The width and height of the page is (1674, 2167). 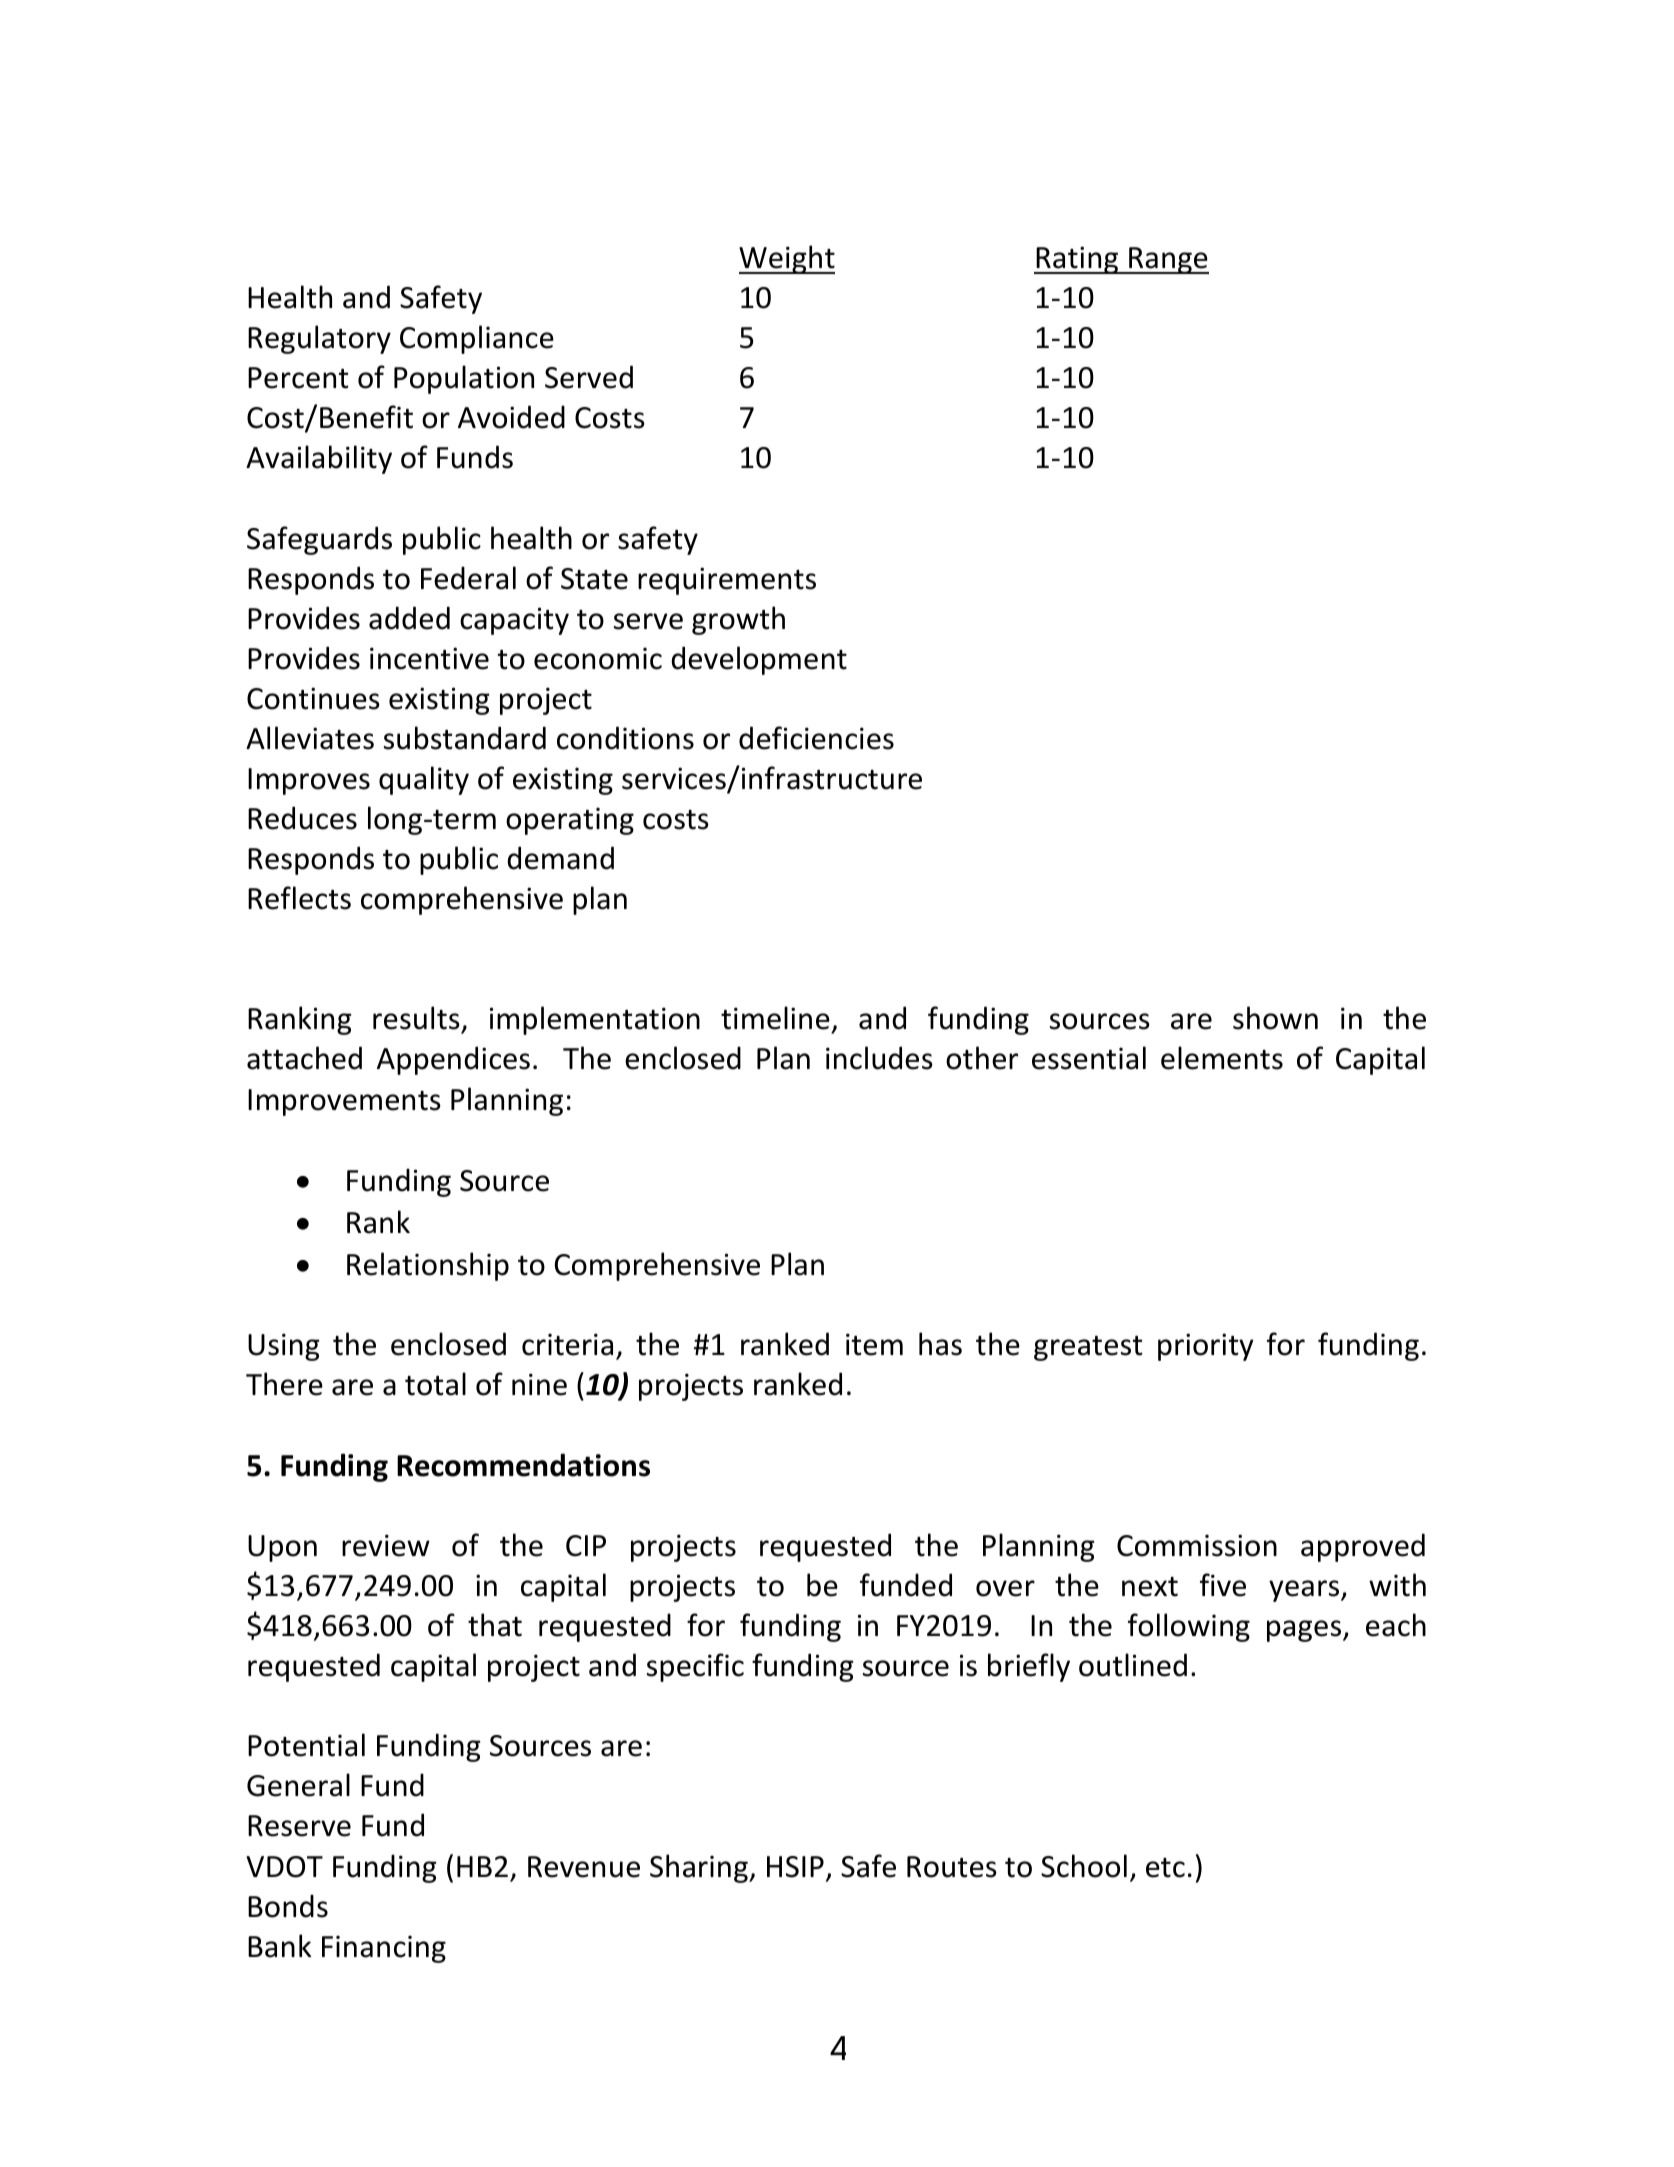 I want to click on Range, so click(x=1168, y=260).
